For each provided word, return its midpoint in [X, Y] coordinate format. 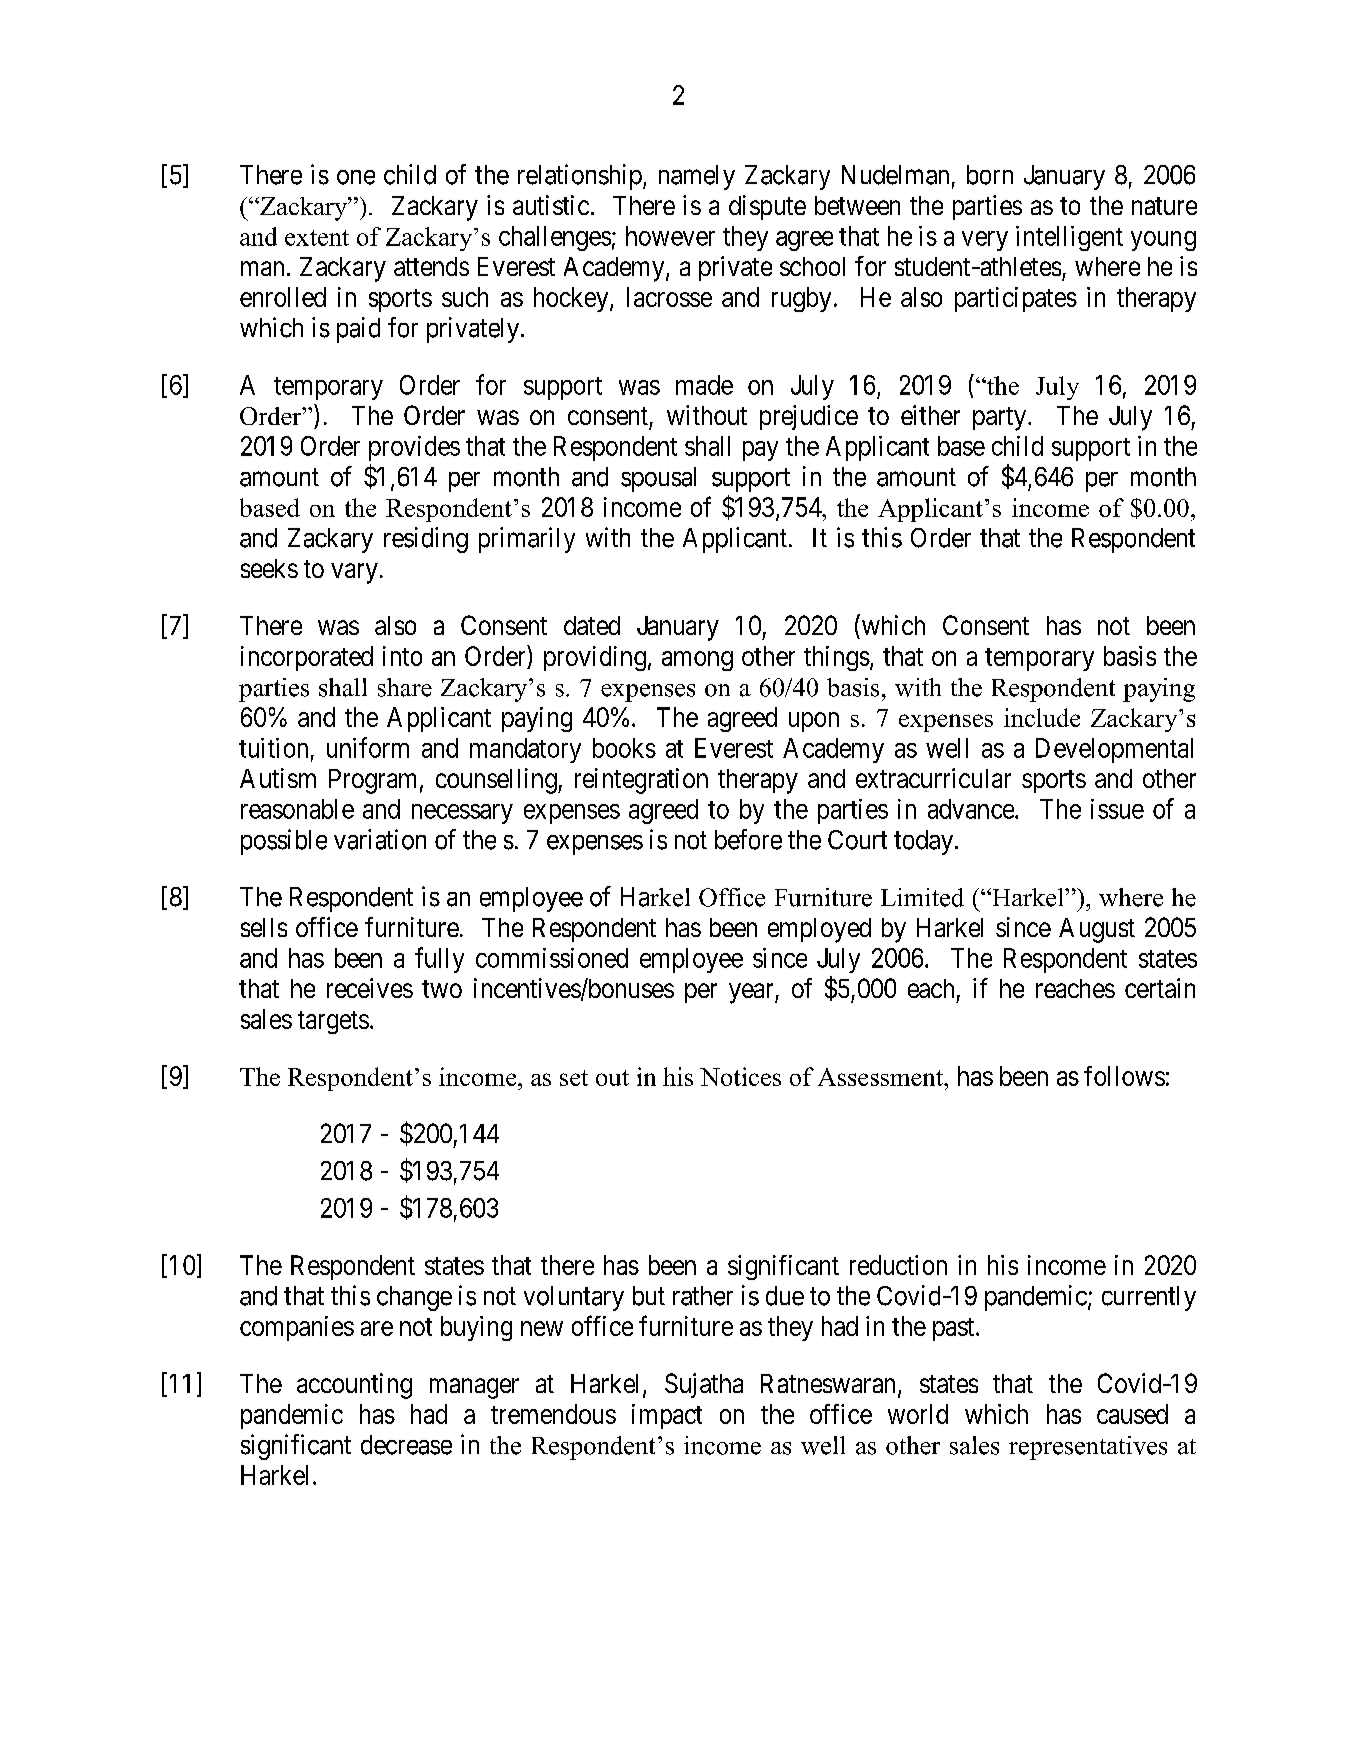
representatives [1088, 1448]
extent [317, 238]
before [748, 839]
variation [380, 839]
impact [667, 1416]
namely [697, 177]
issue [1117, 809]
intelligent [1069, 238]
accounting [354, 1386]
